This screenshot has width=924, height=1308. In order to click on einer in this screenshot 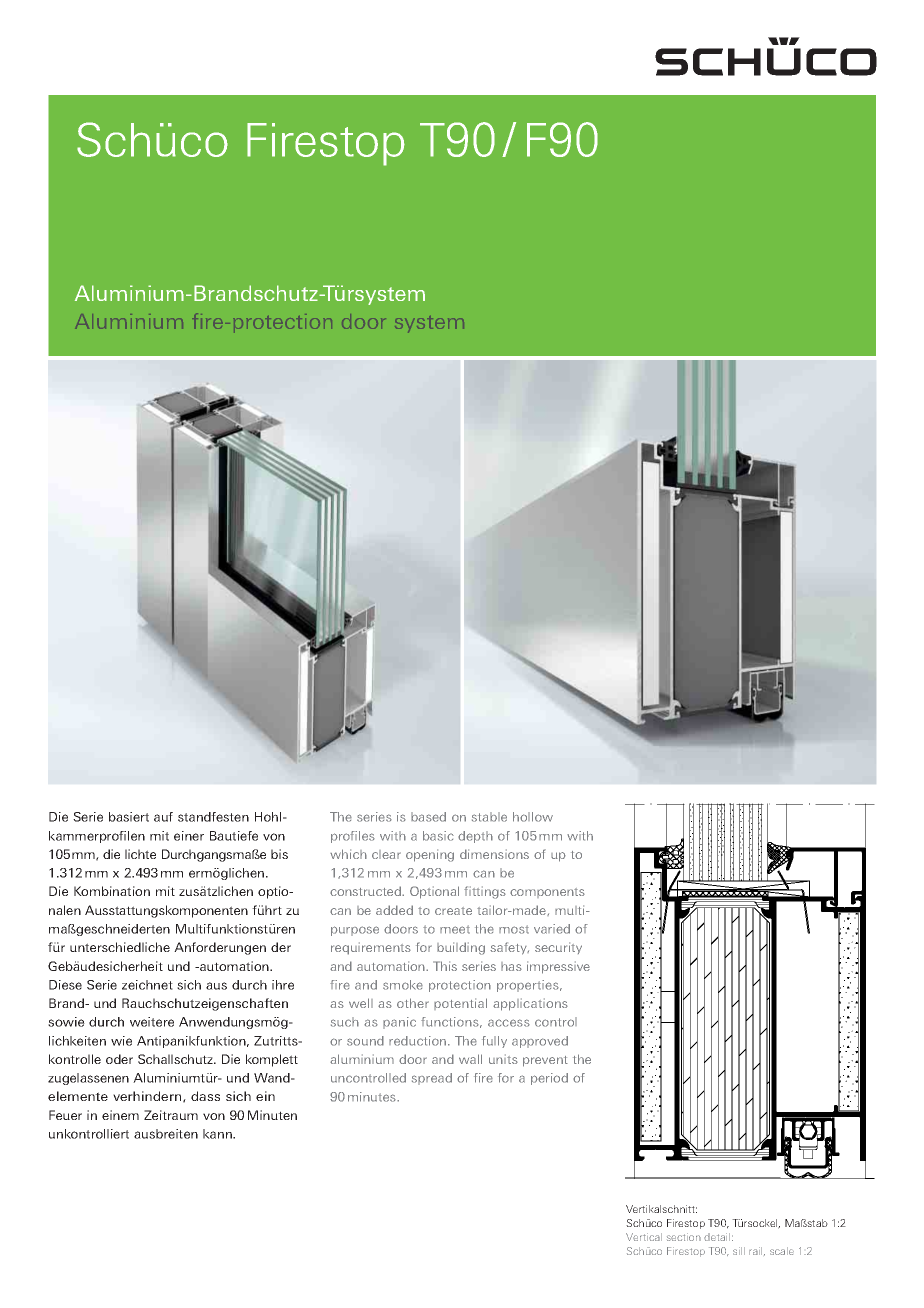, I will do `click(189, 836)`.
